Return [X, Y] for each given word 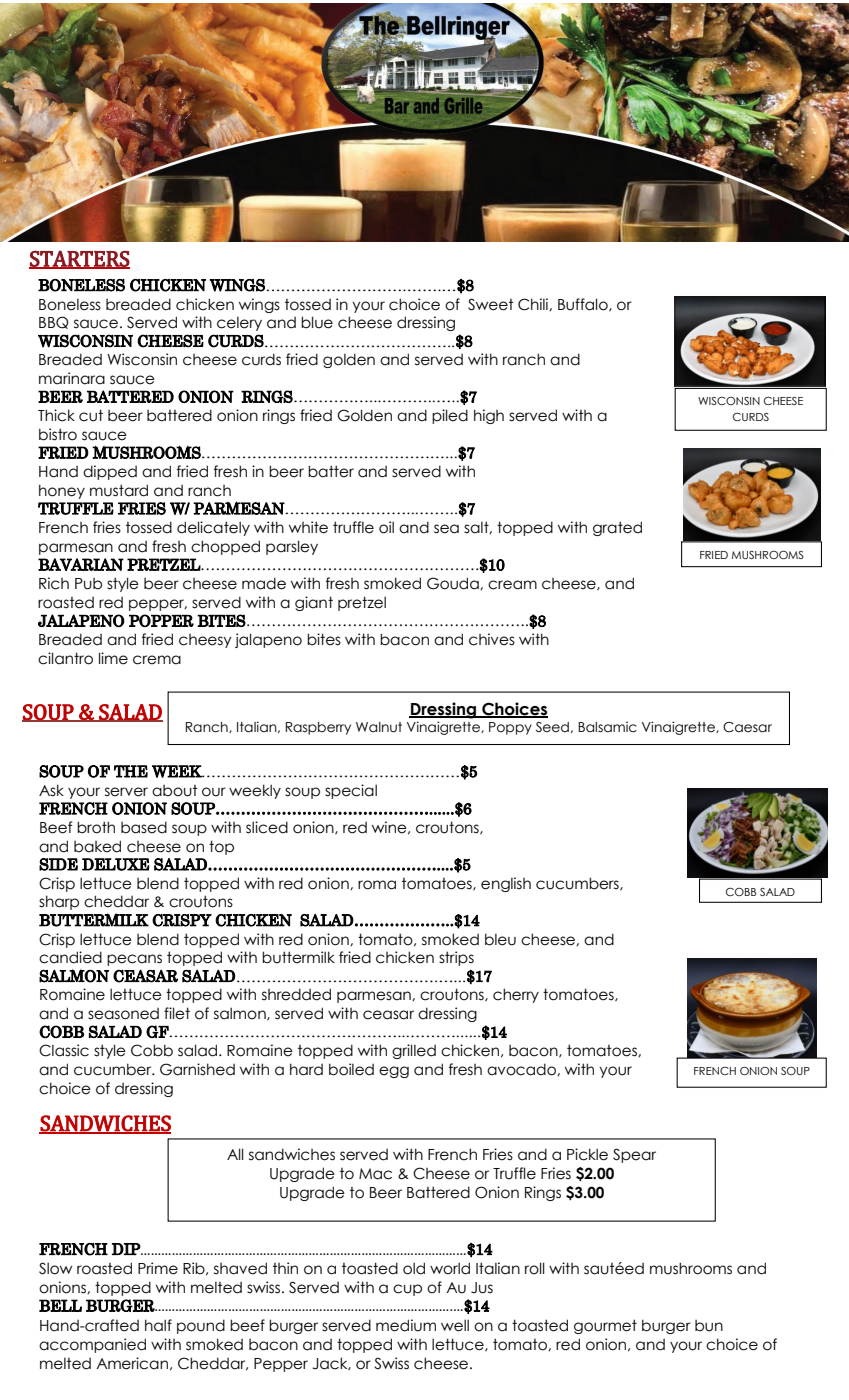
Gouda [454, 583]
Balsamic [607, 727]
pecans [134, 960]
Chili [534, 304]
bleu [500, 939]
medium [406, 1325]
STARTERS [79, 259]
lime [113, 658]
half [158, 1325]
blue [317, 322]
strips [456, 958]
